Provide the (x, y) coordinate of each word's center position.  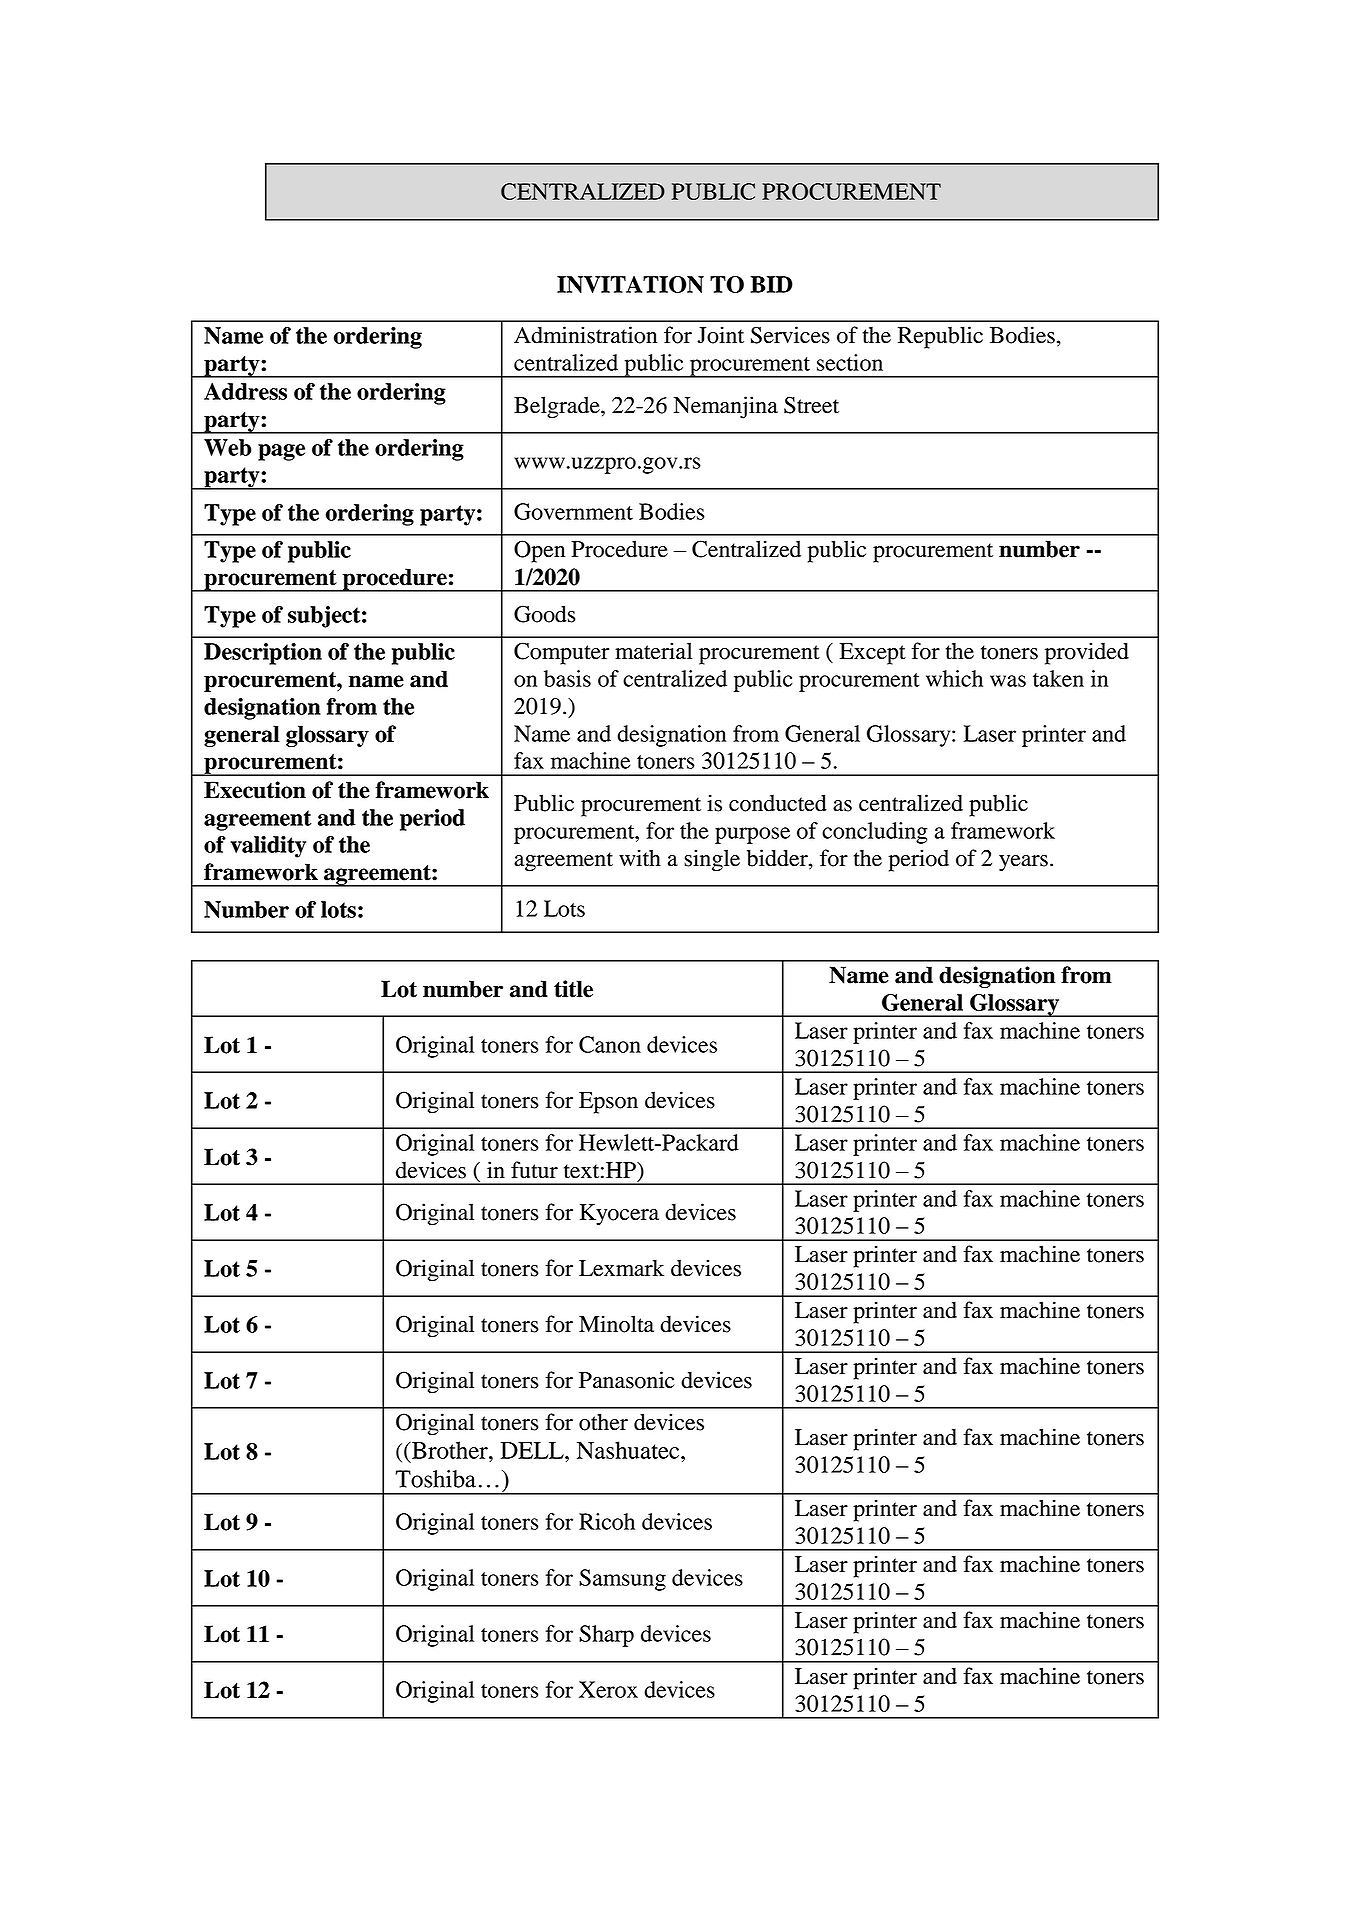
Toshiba (435, 1479)
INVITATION (630, 284)
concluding (875, 833)
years (1023, 863)
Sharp (606, 1636)
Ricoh (607, 1521)
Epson (608, 1103)
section (850, 362)
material (653, 651)
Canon (610, 1044)
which (954, 678)
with (640, 858)
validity (268, 847)
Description (263, 654)
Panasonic (627, 1380)
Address (245, 391)
